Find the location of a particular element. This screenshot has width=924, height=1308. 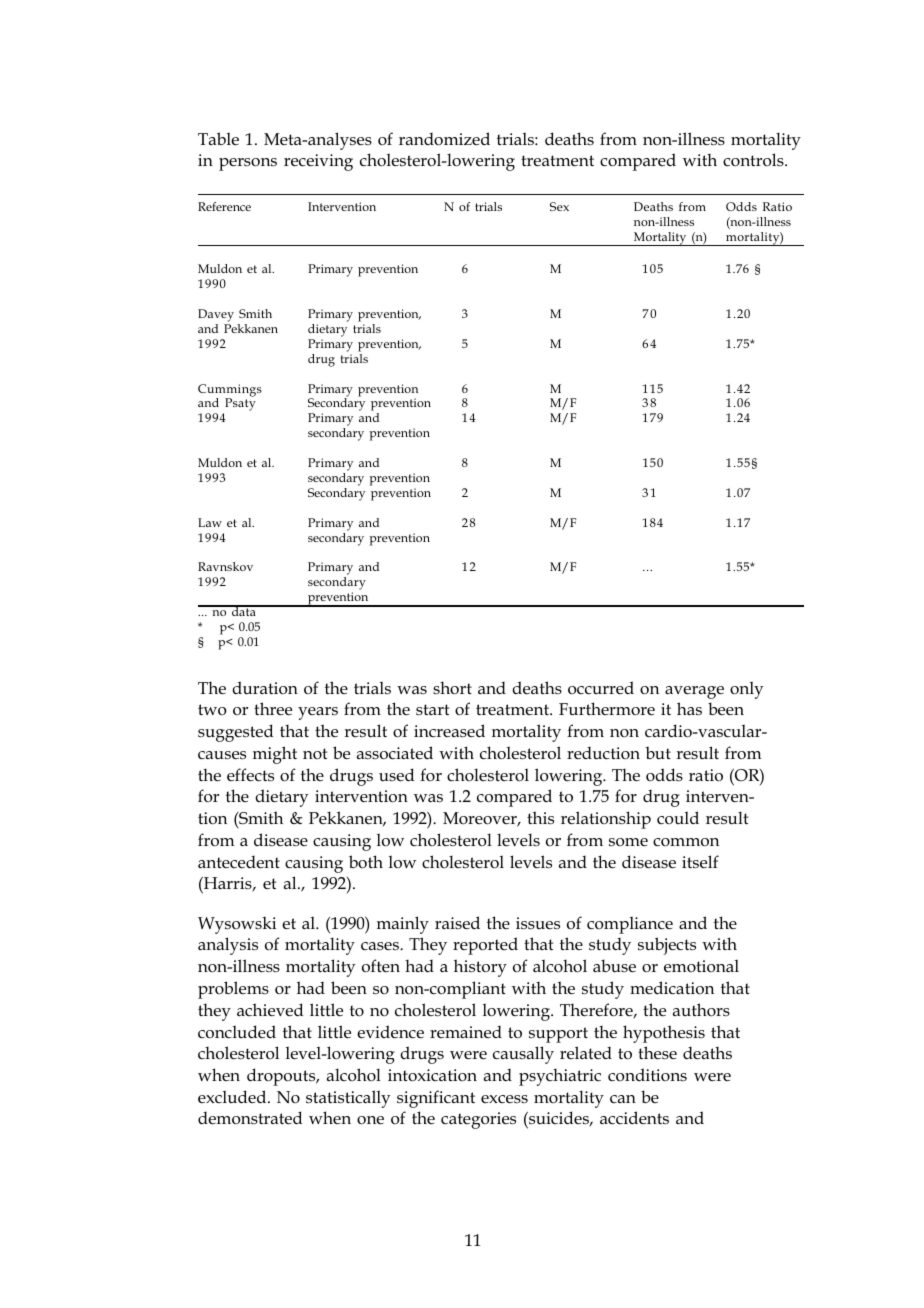

short is located at coordinates (452, 688).
